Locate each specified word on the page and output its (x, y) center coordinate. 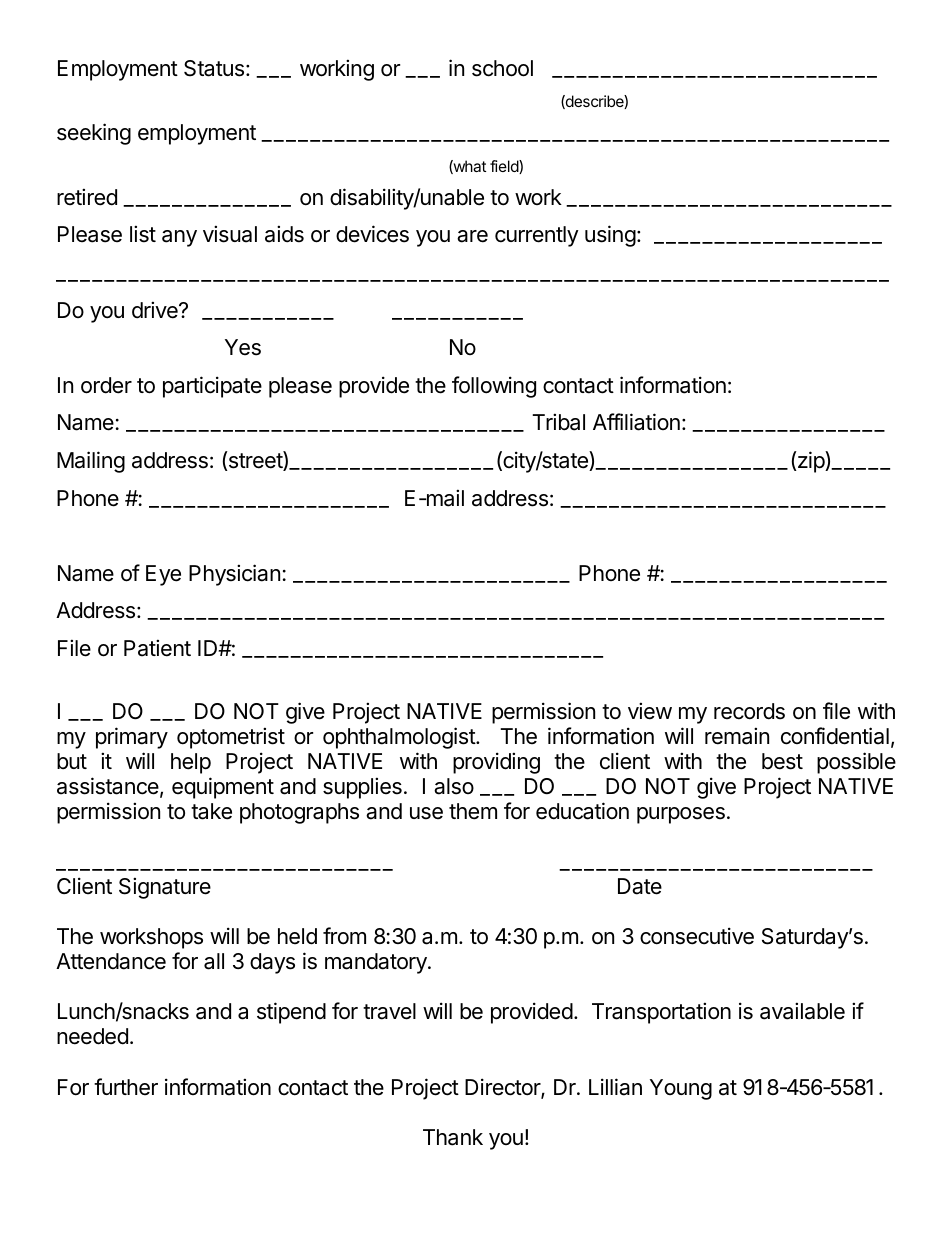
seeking (94, 134)
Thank (453, 1137)
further (126, 1087)
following (494, 387)
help (191, 763)
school (502, 68)
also (454, 786)
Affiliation (636, 422)
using (610, 236)
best (782, 761)
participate (212, 387)
